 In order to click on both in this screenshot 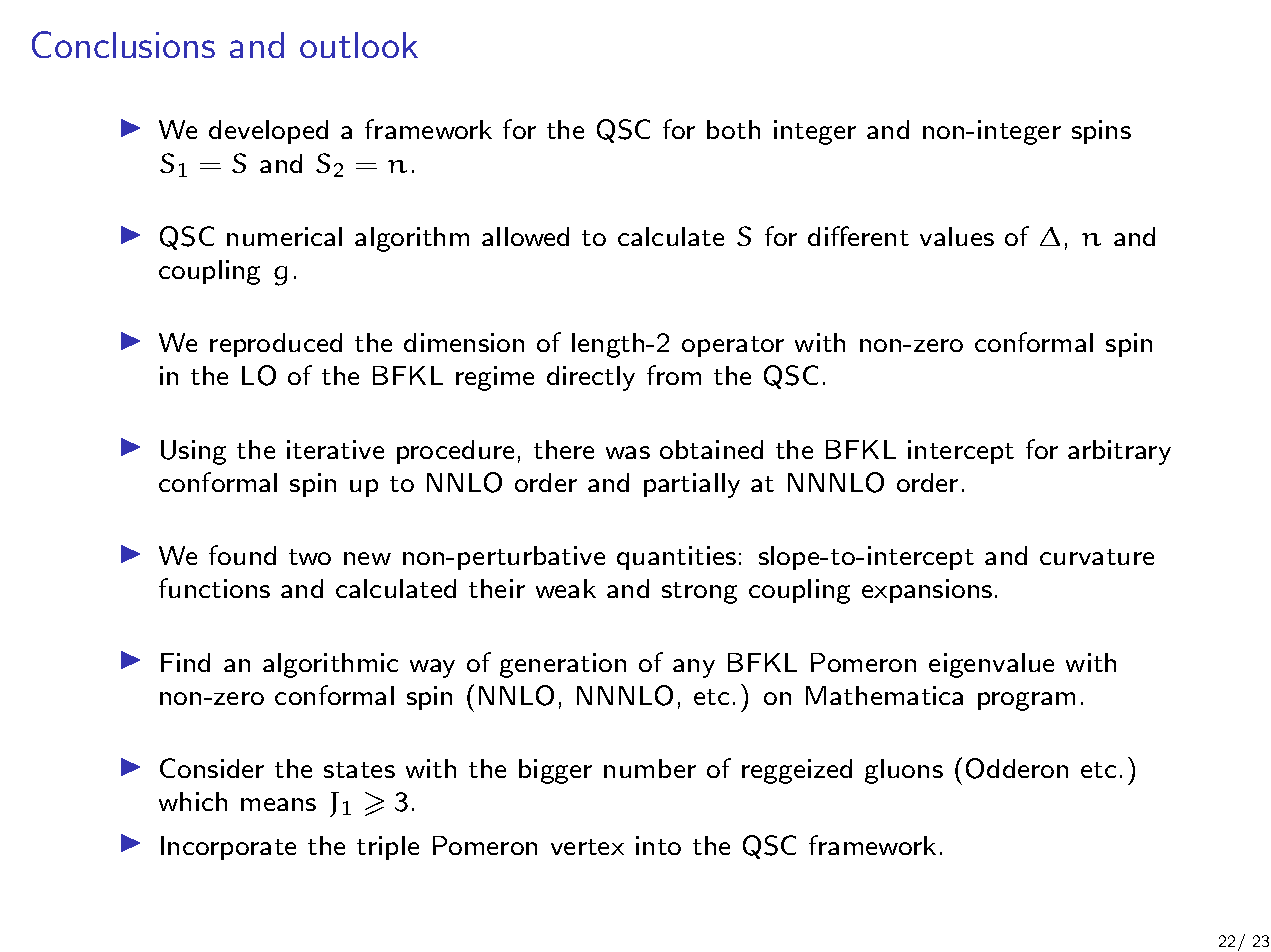, I will do `click(733, 129)`.
